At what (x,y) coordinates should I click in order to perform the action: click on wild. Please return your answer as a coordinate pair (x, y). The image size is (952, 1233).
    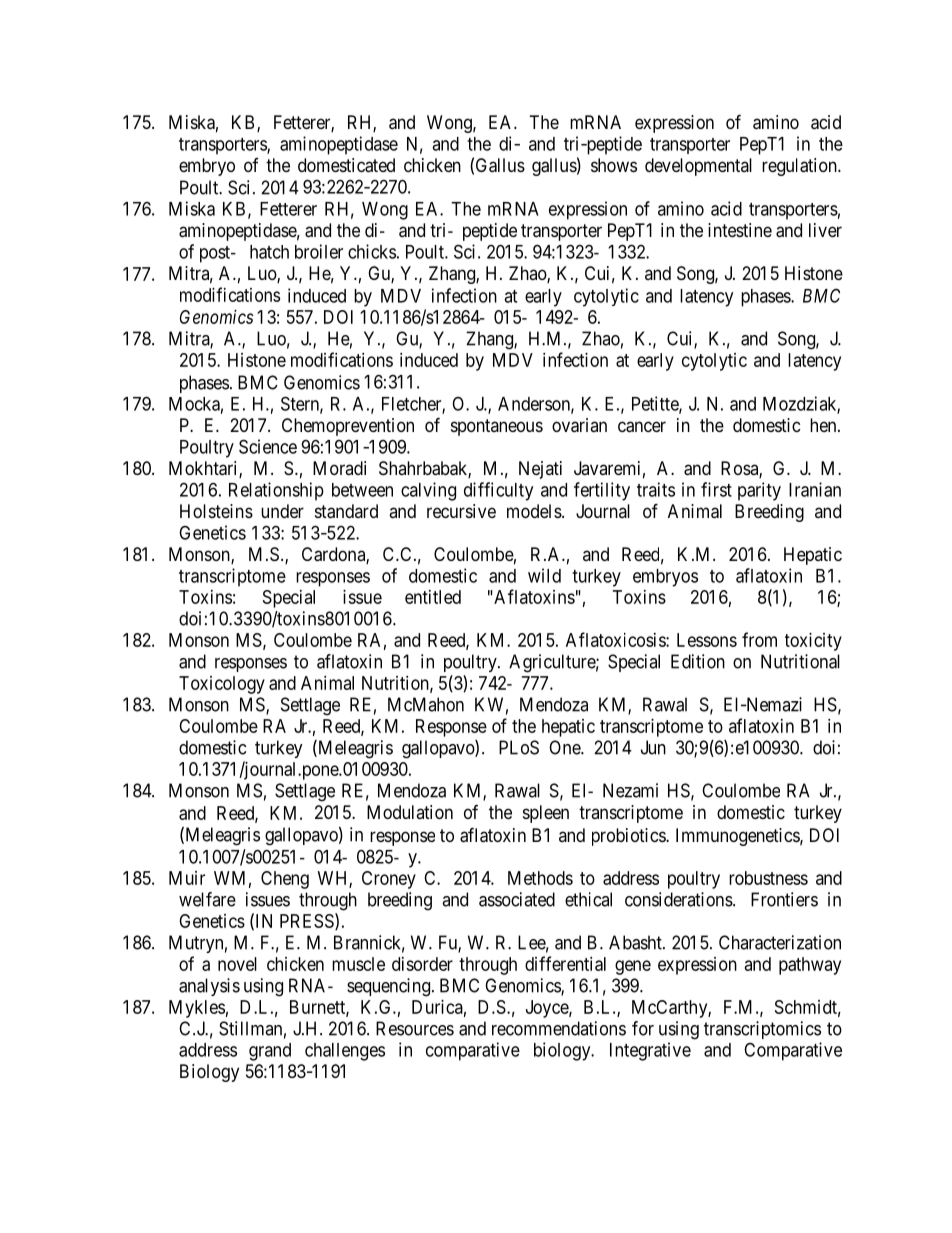
    Looking at the image, I should click on (544, 575).
